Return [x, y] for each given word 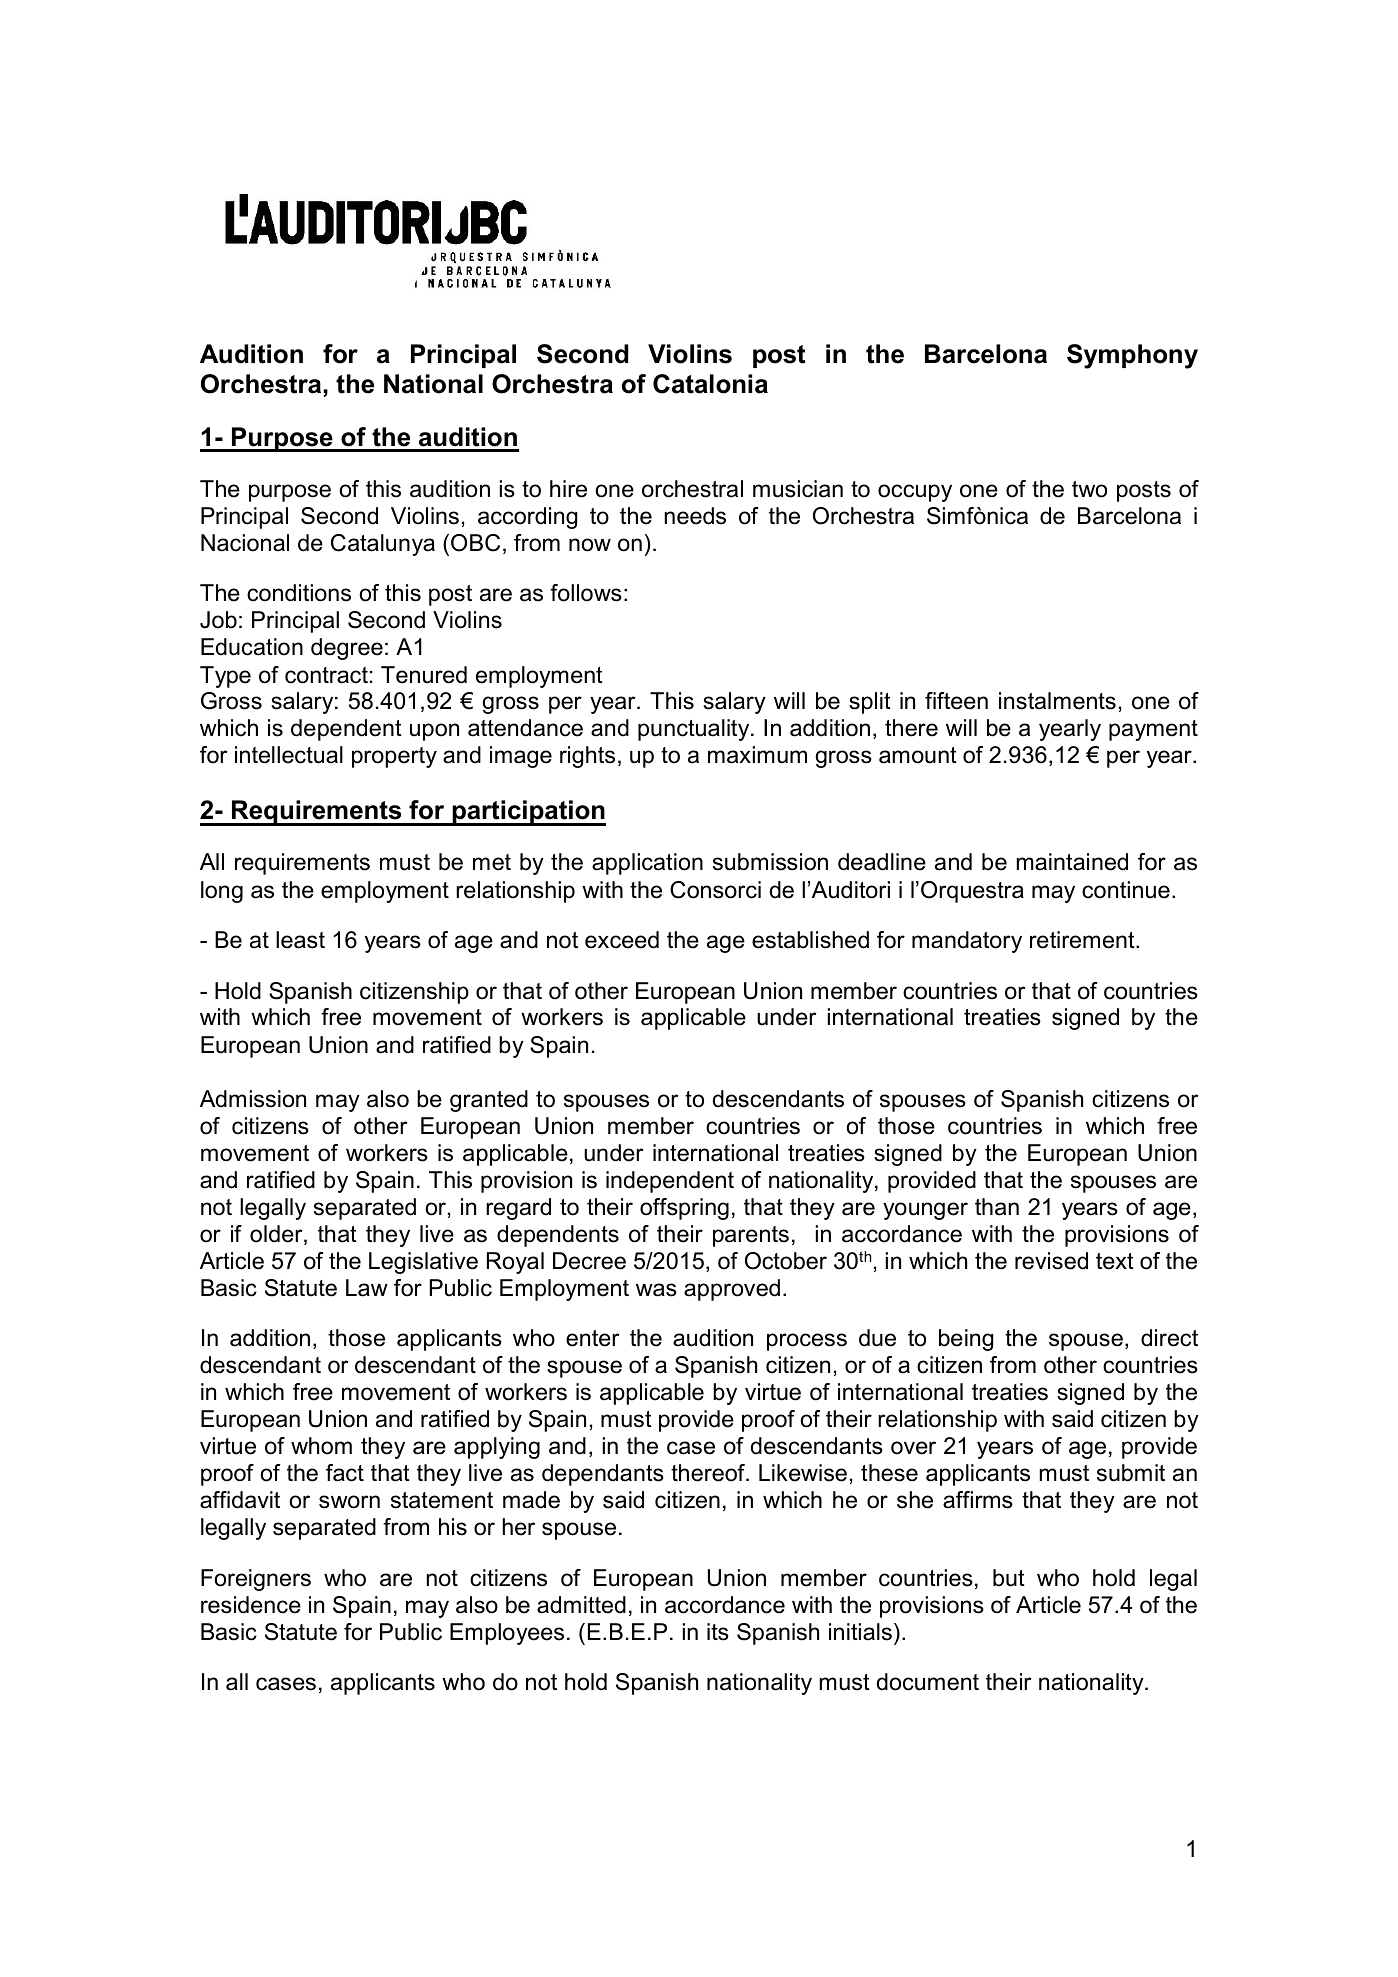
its [718, 1632]
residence [251, 1605]
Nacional [245, 543]
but [1009, 1578]
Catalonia [710, 384]
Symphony [1132, 356]
